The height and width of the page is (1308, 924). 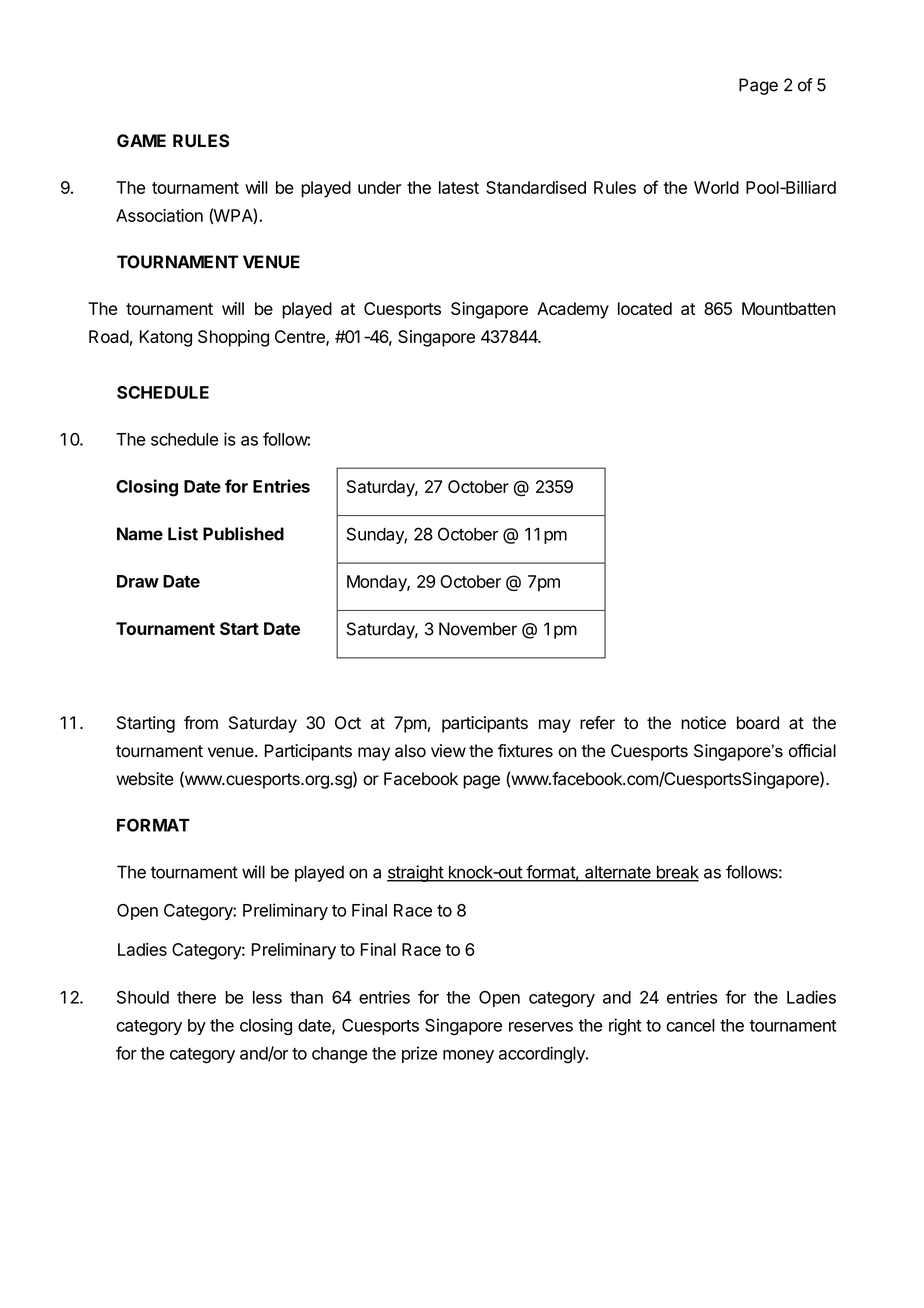 What do you see at coordinates (141, 140) in the page?
I see `GAME` at bounding box center [141, 140].
